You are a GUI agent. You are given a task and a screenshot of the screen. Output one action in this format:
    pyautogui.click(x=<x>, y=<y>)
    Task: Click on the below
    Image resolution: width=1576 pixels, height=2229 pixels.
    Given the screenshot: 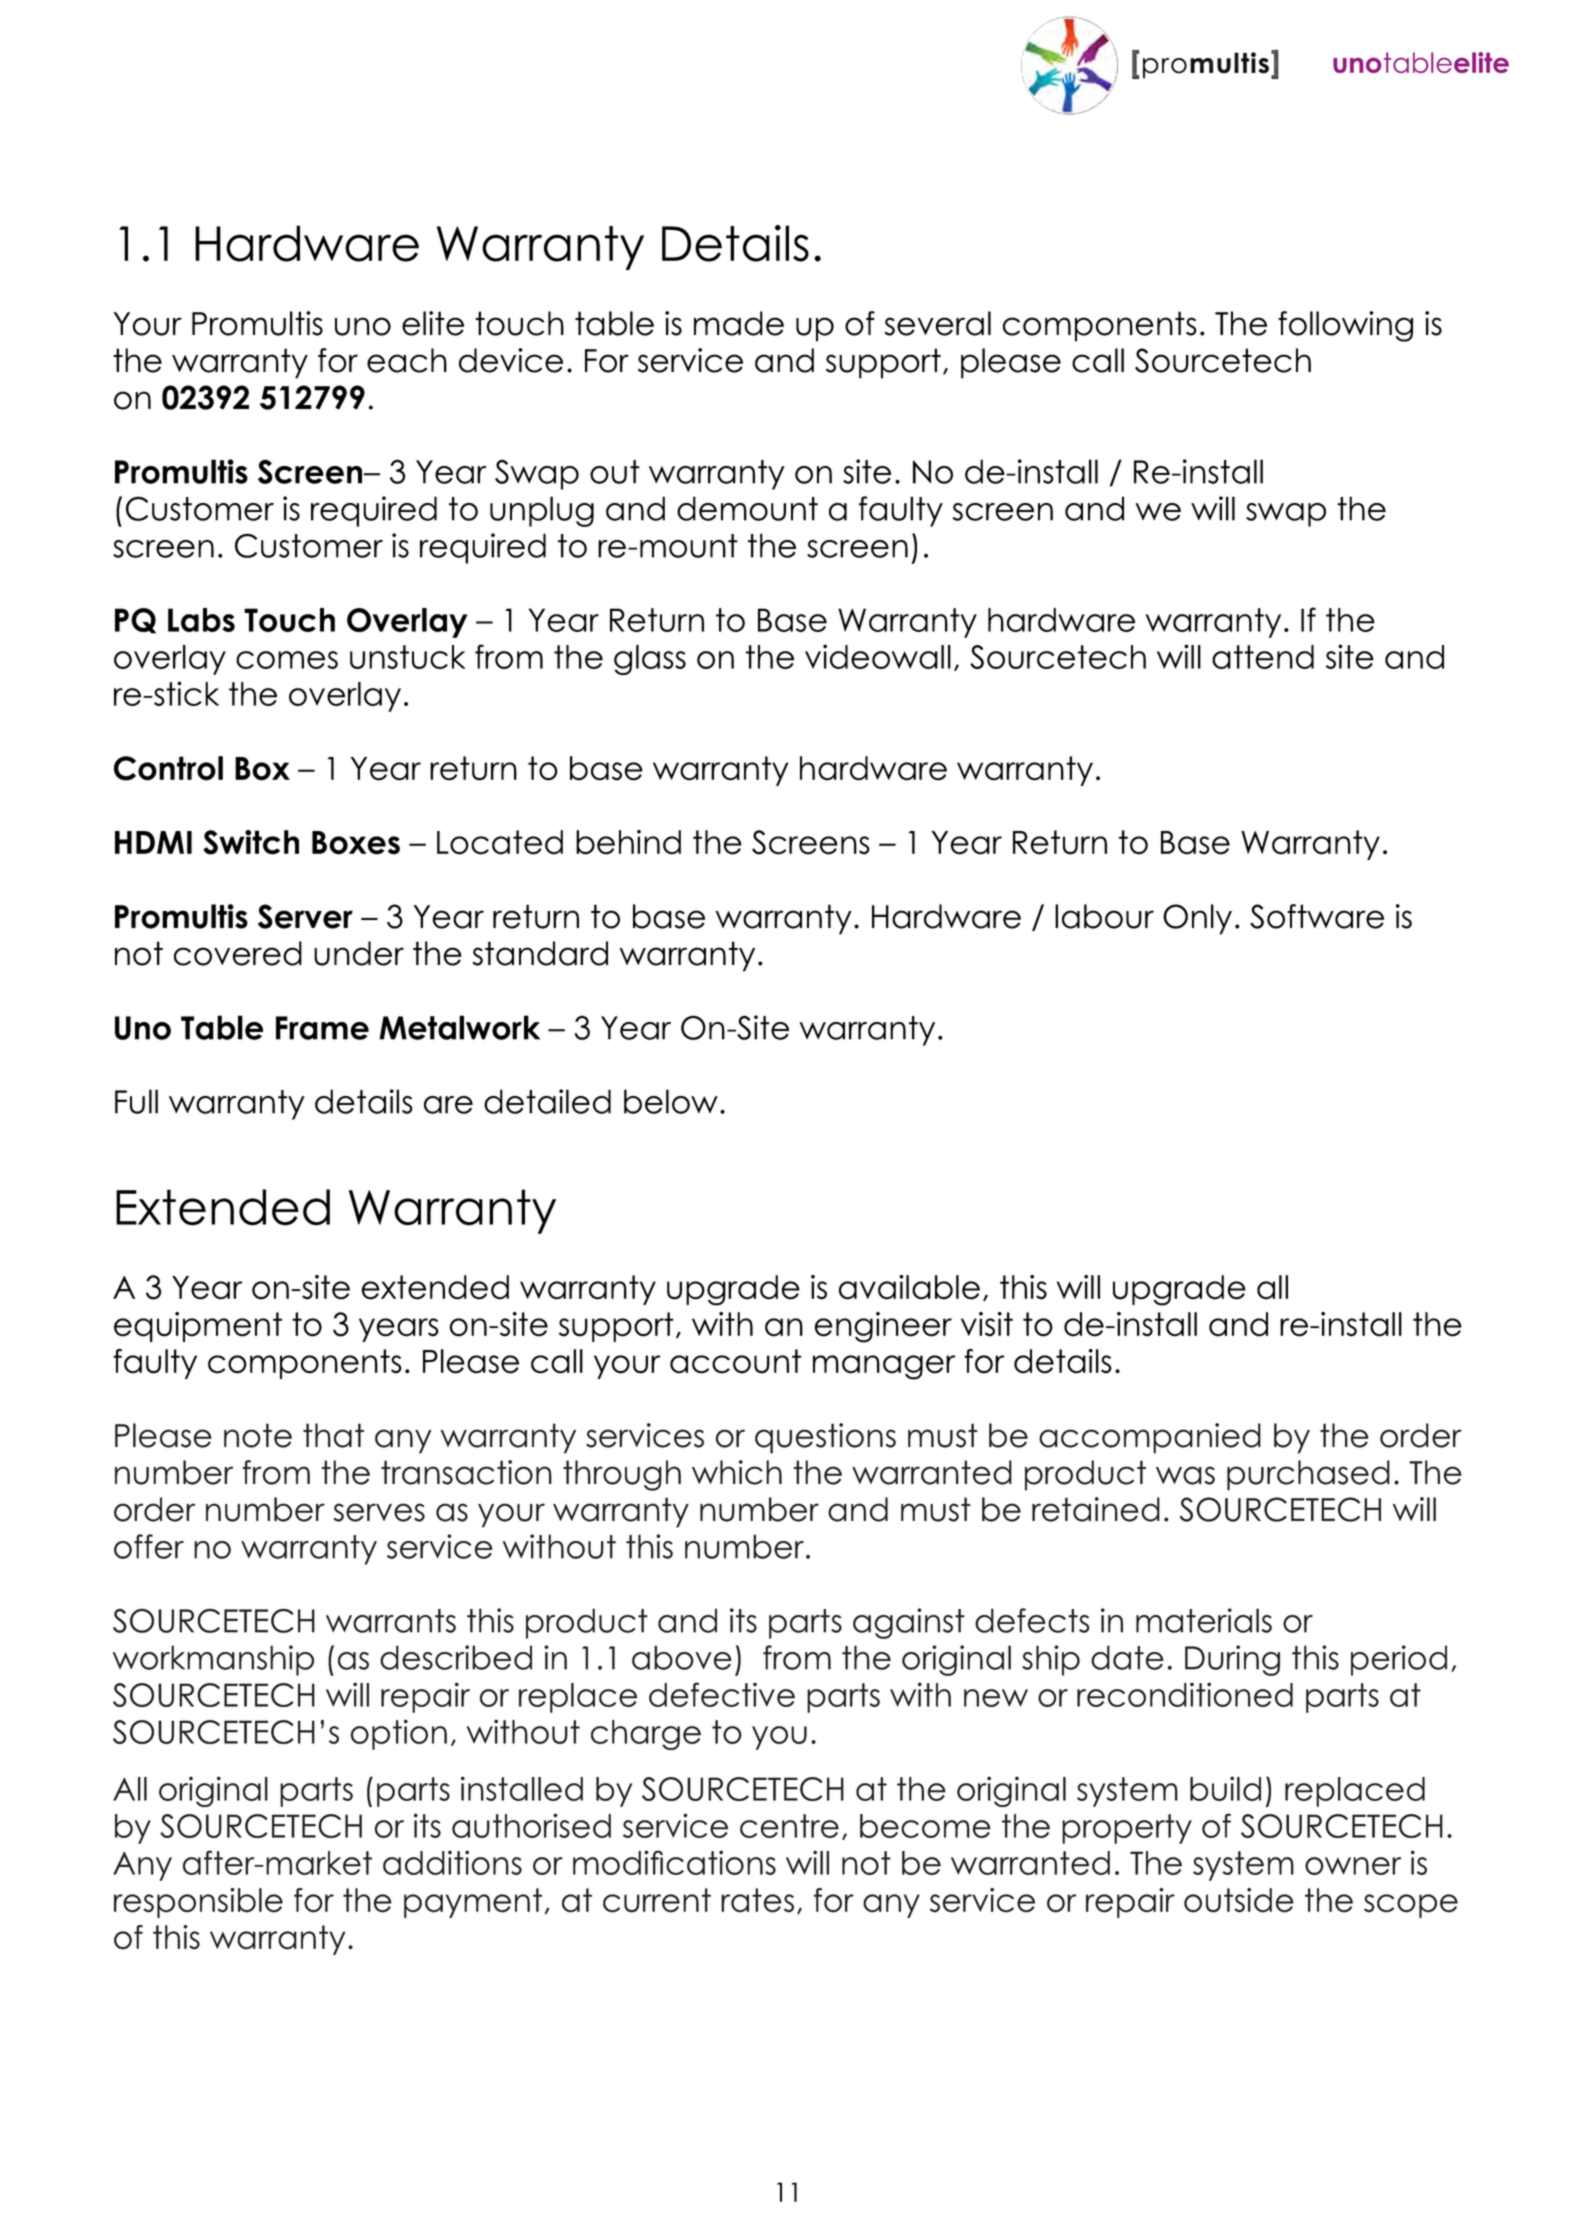 What is the action you would take?
    pyautogui.click(x=671, y=1101)
